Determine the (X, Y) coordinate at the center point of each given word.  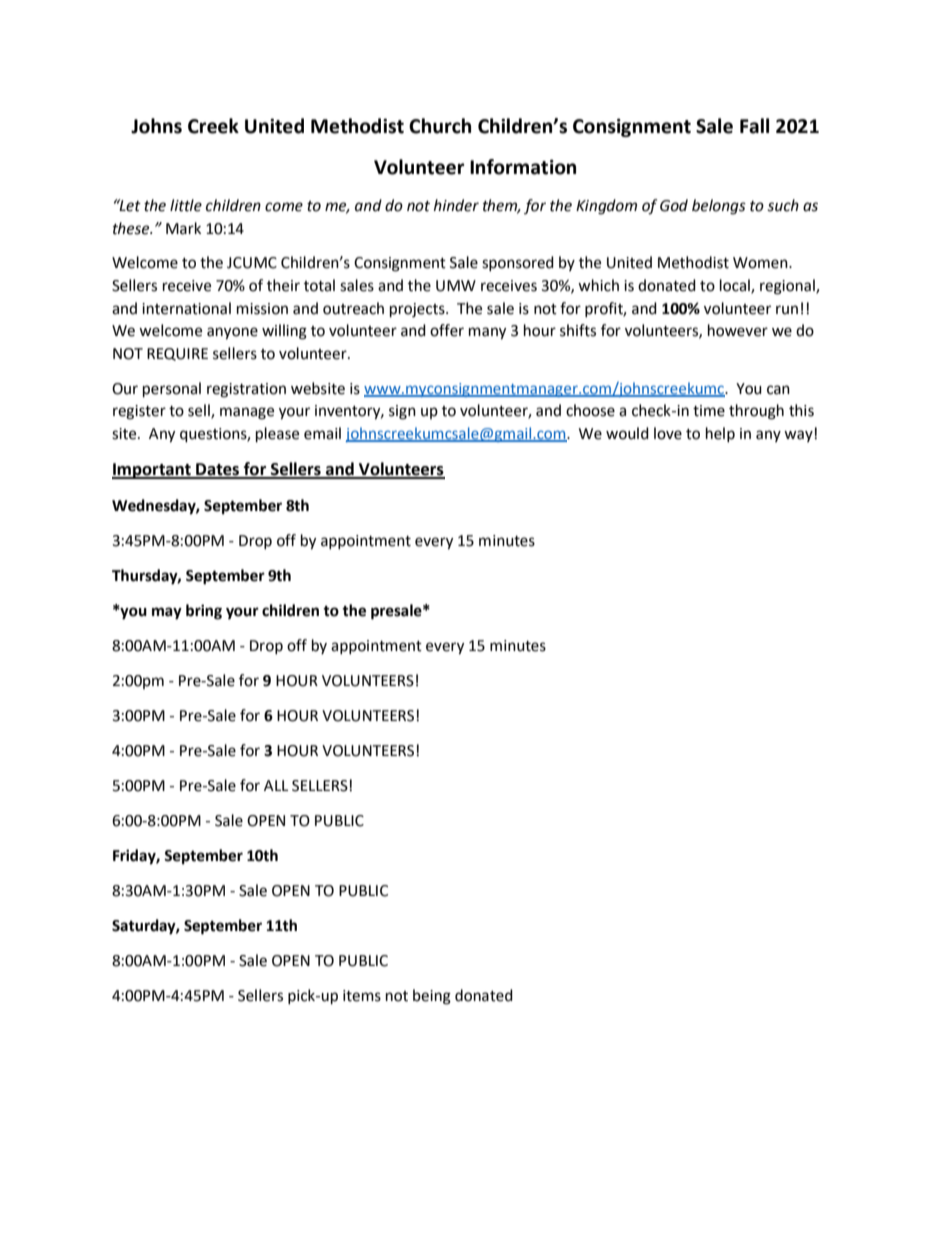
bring (204, 612)
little (186, 205)
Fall (754, 126)
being (432, 997)
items (362, 996)
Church (440, 126)
